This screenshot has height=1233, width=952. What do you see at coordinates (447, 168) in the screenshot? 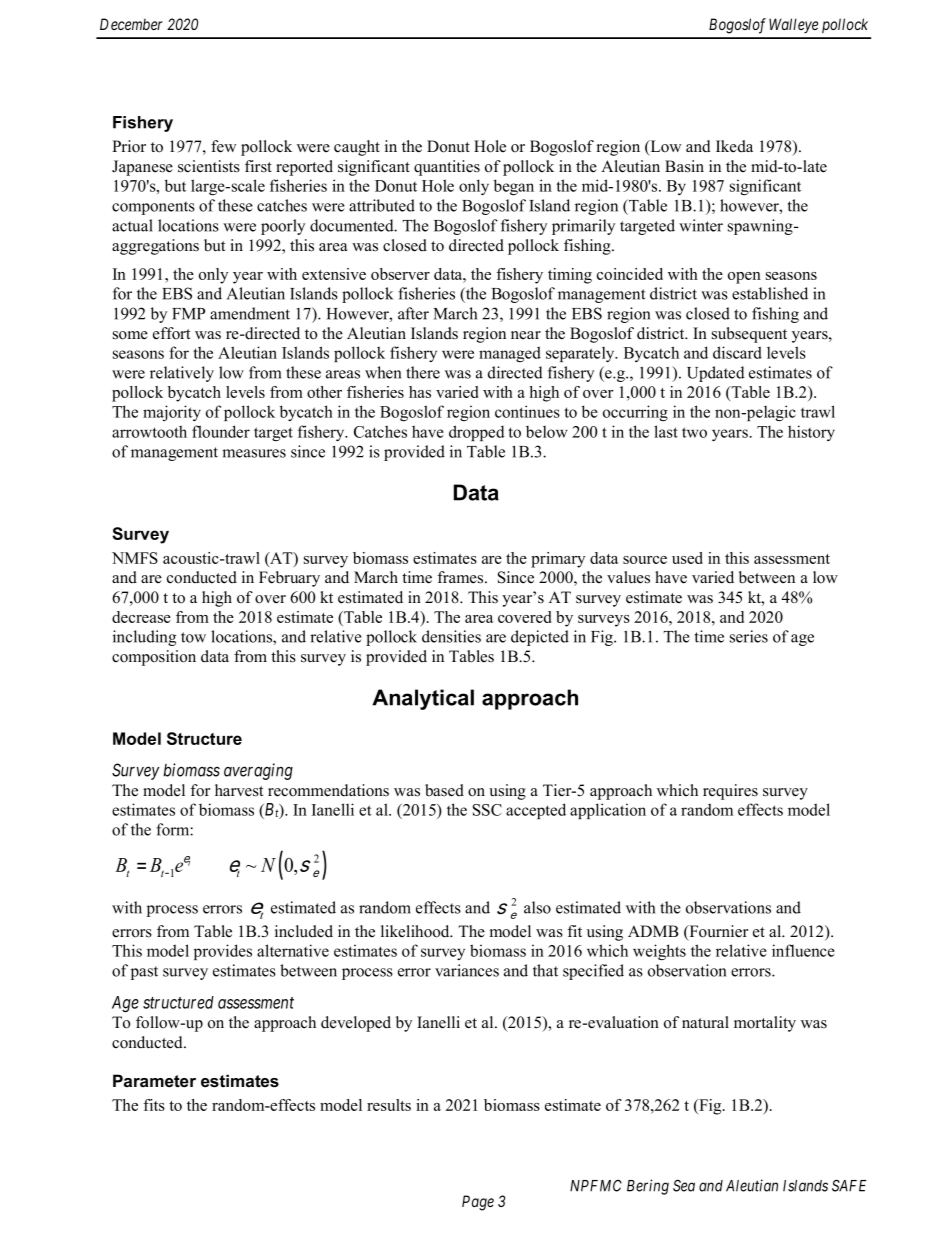
I see `quantities` at bounding box center [447, 168].
